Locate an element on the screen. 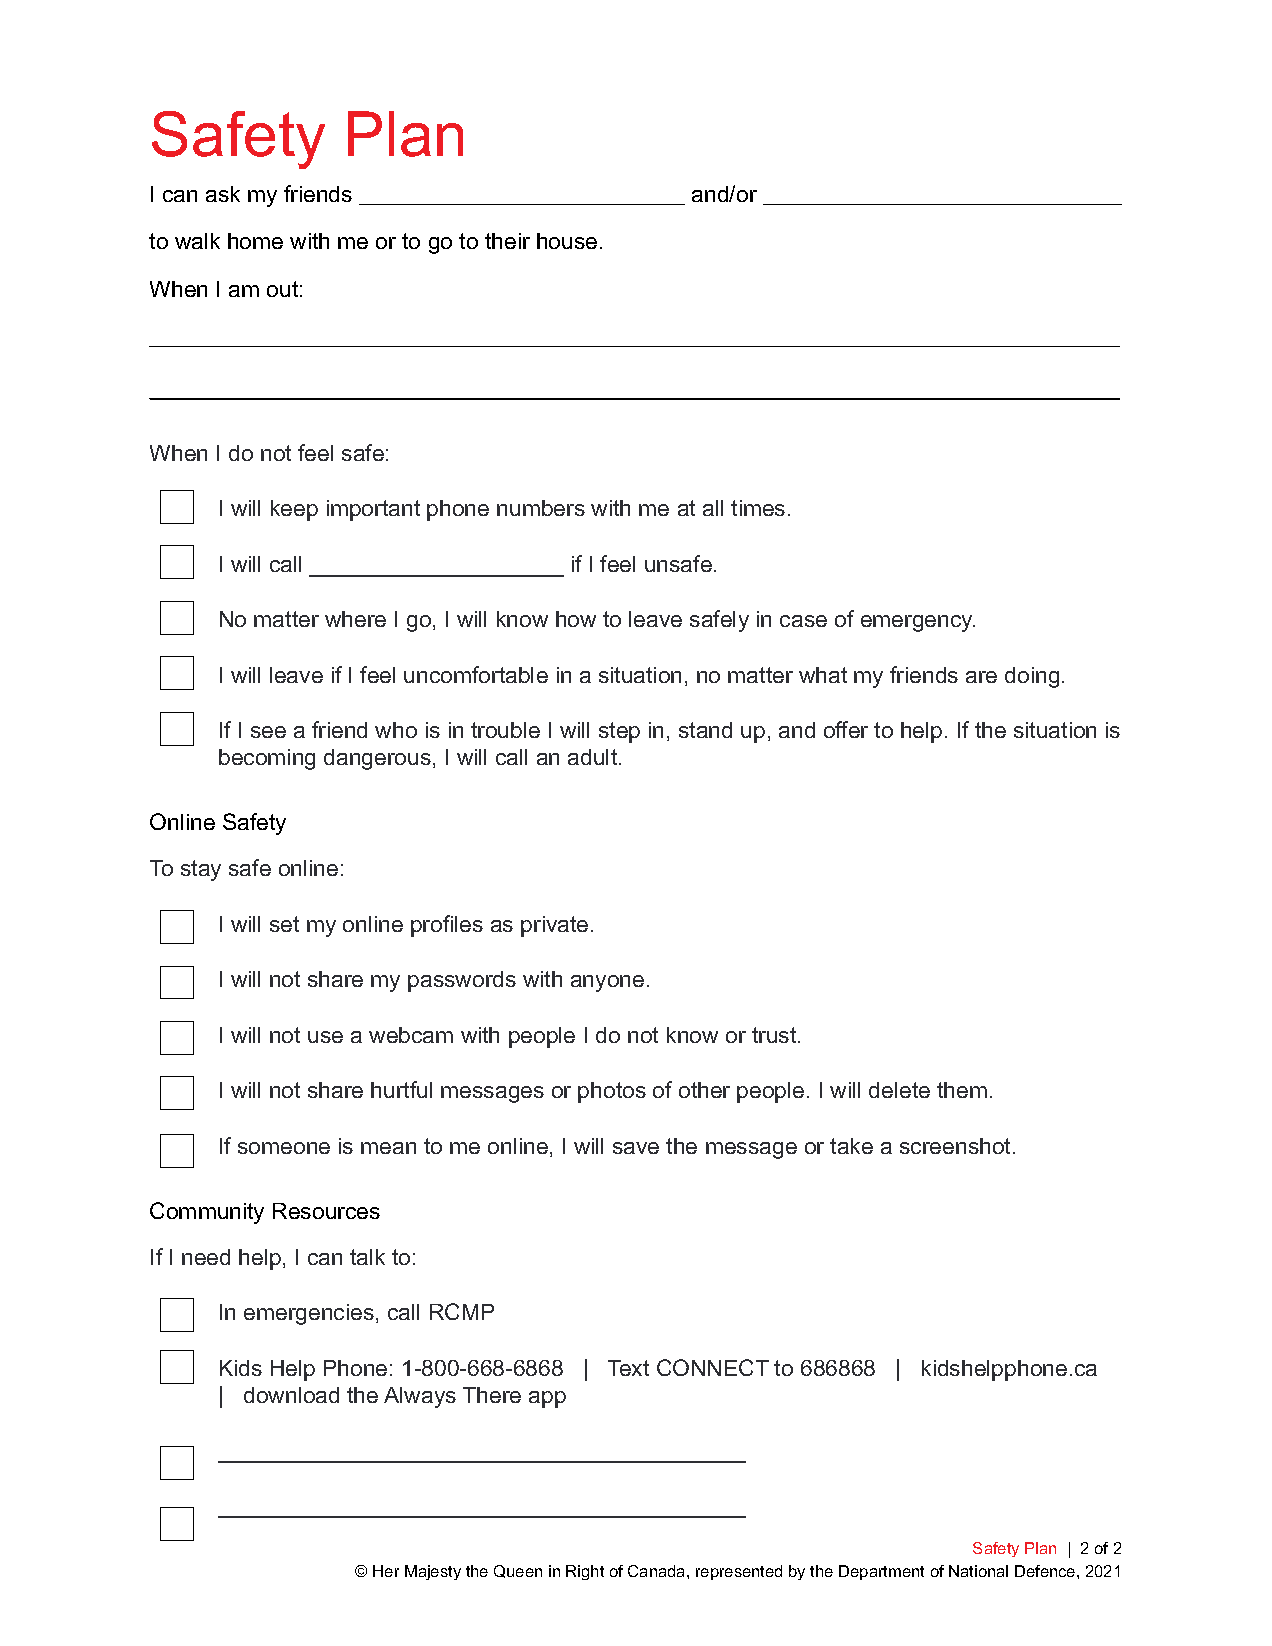 This screenshot has width=1272, height=1646. emergency is located at coordinates (918, 623).
